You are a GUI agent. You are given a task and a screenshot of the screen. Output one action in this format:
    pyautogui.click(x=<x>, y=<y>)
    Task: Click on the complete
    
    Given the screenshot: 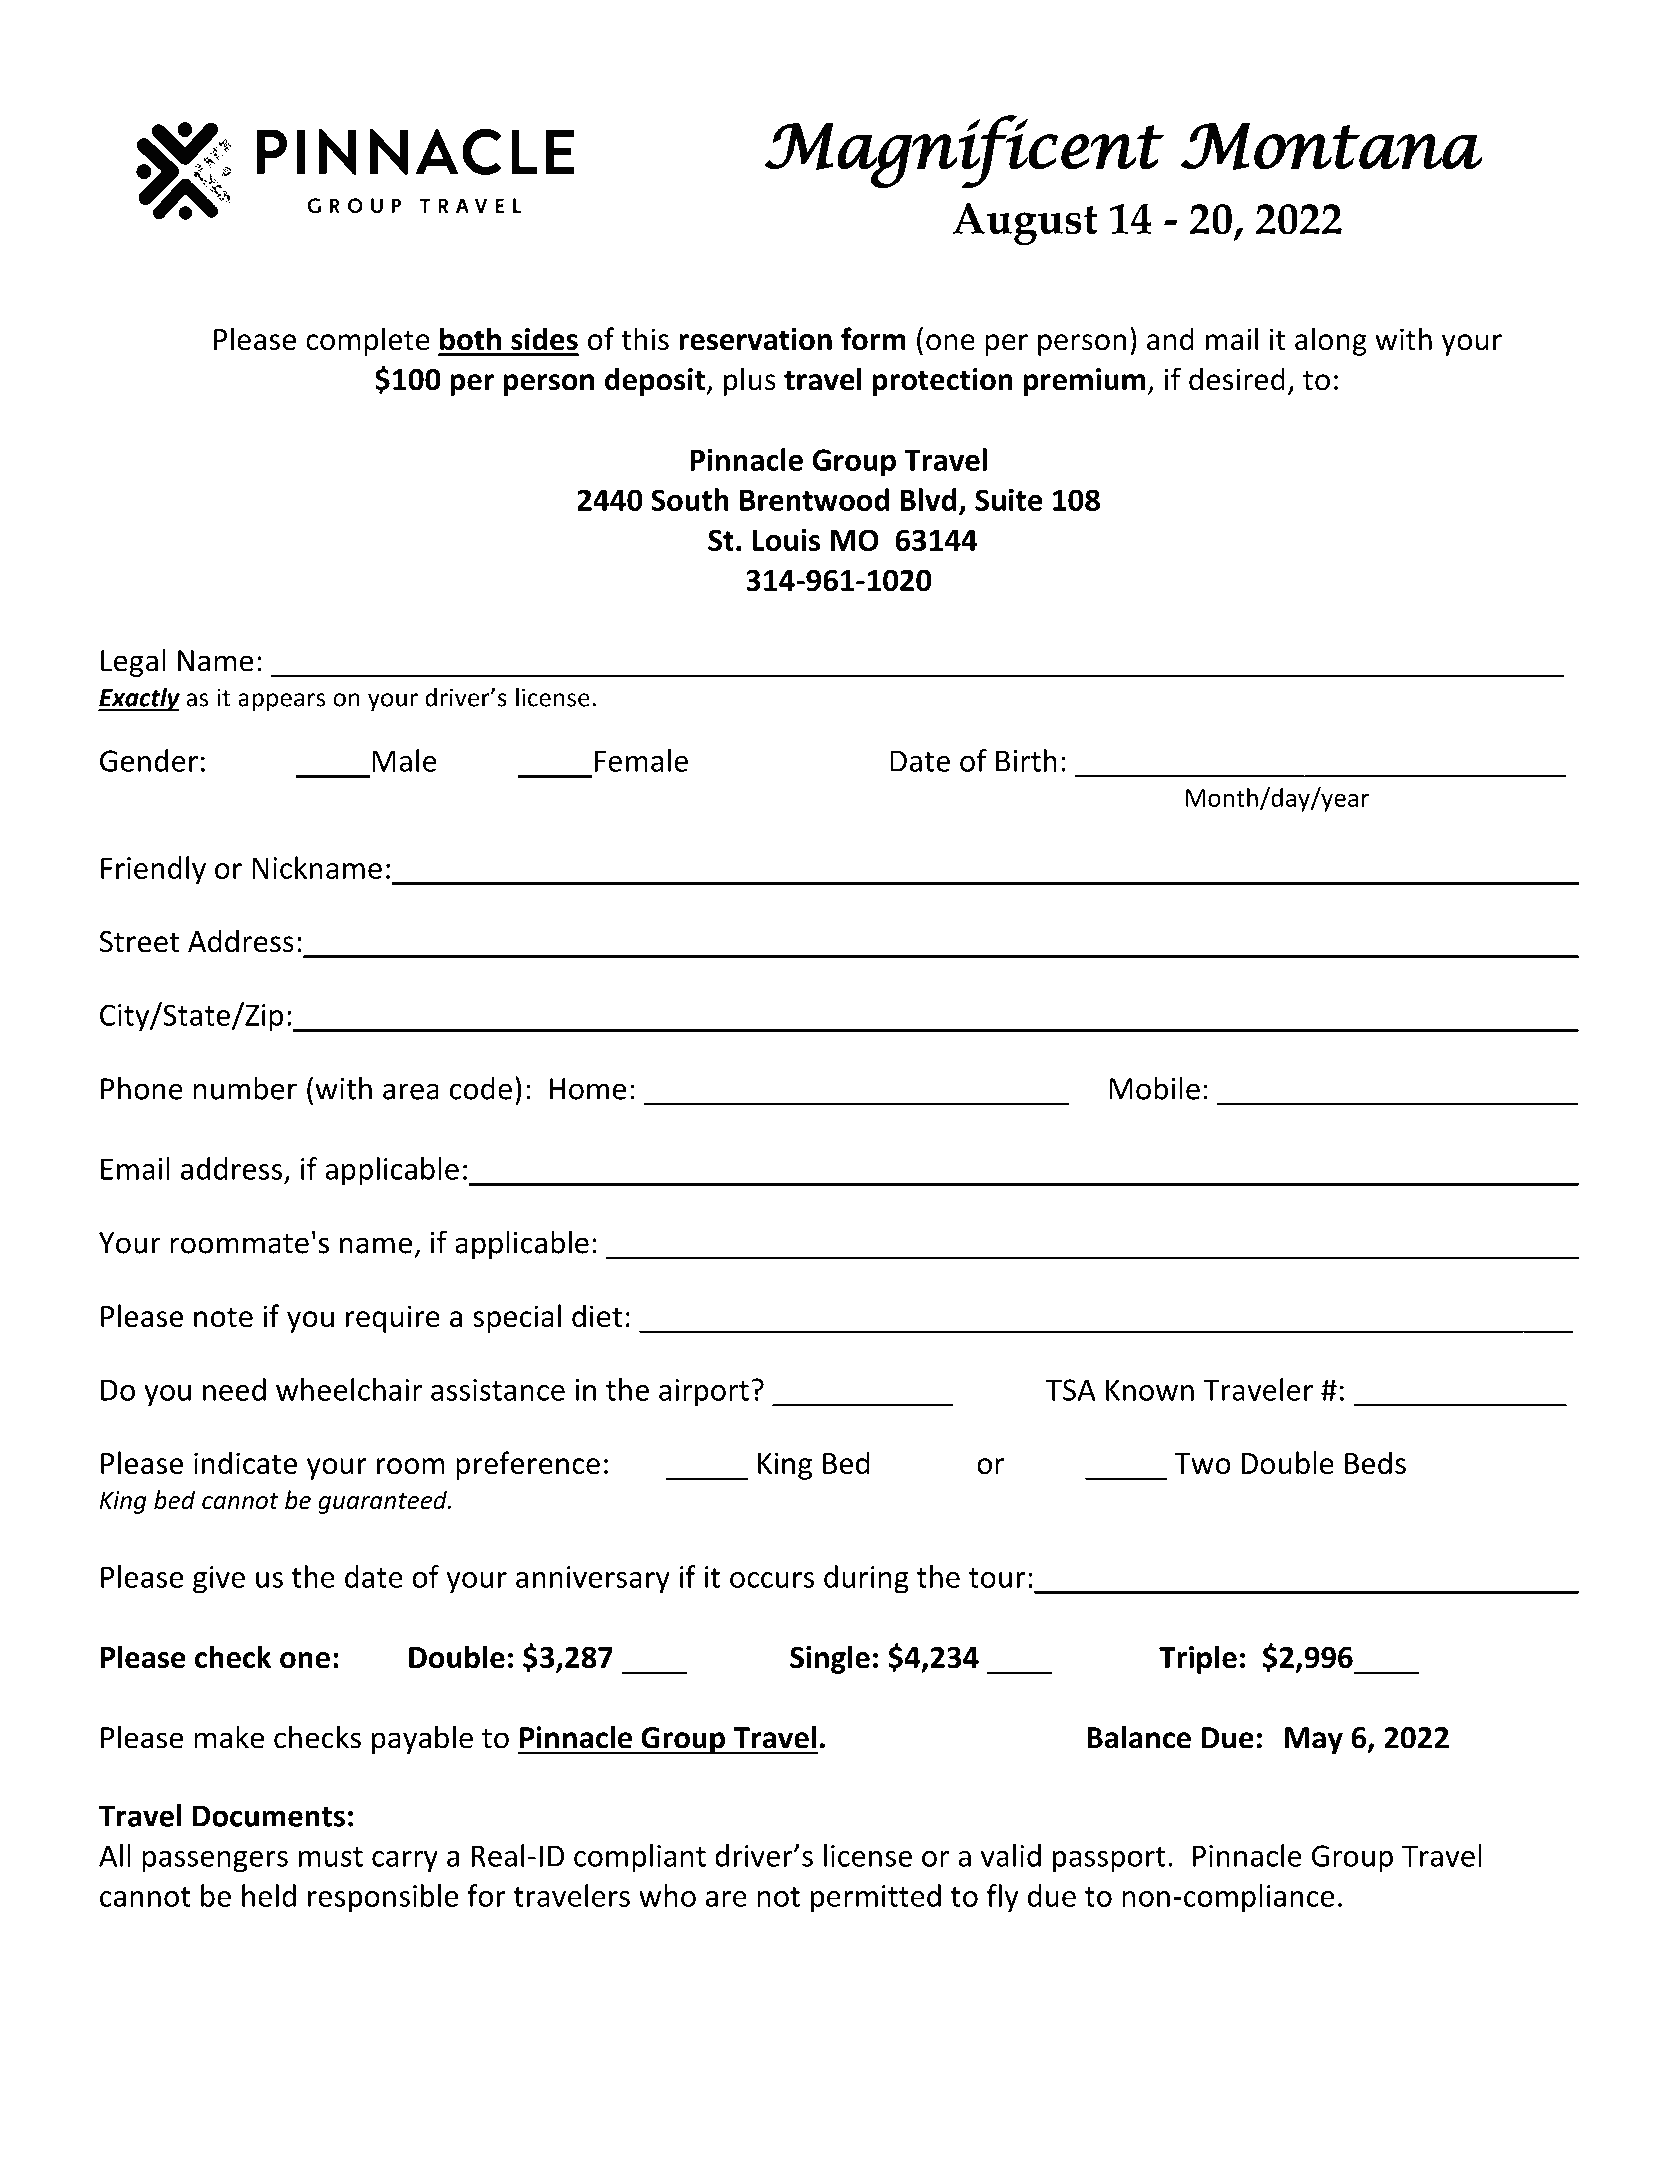 What is the action you would take?
    pyautogui.click(x=368, y=341)
